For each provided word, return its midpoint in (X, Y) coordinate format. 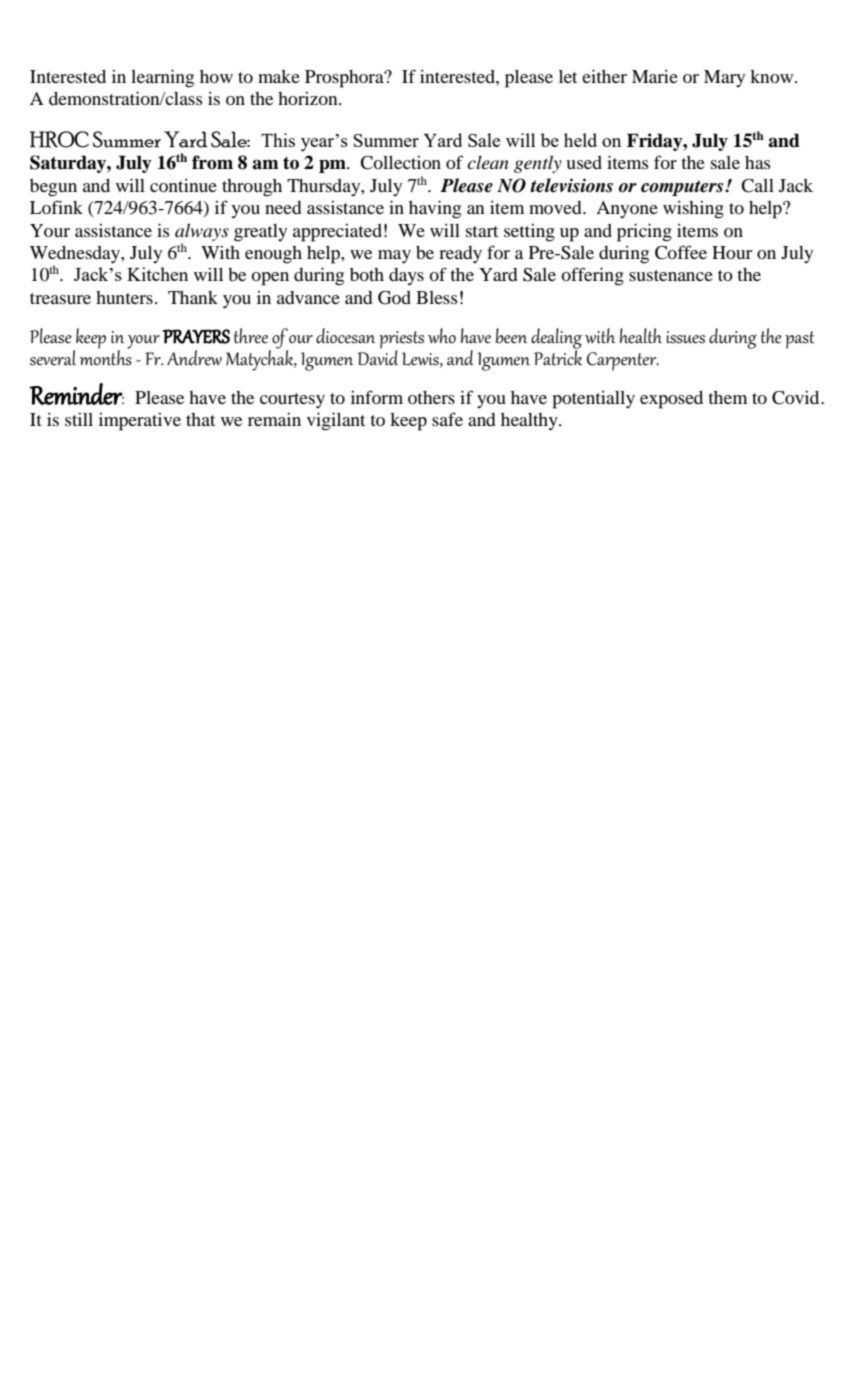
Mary (724, 78)
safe (447, 419)
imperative (140, 422)
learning (162, 78)
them (727, 397)
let (568, 76)
